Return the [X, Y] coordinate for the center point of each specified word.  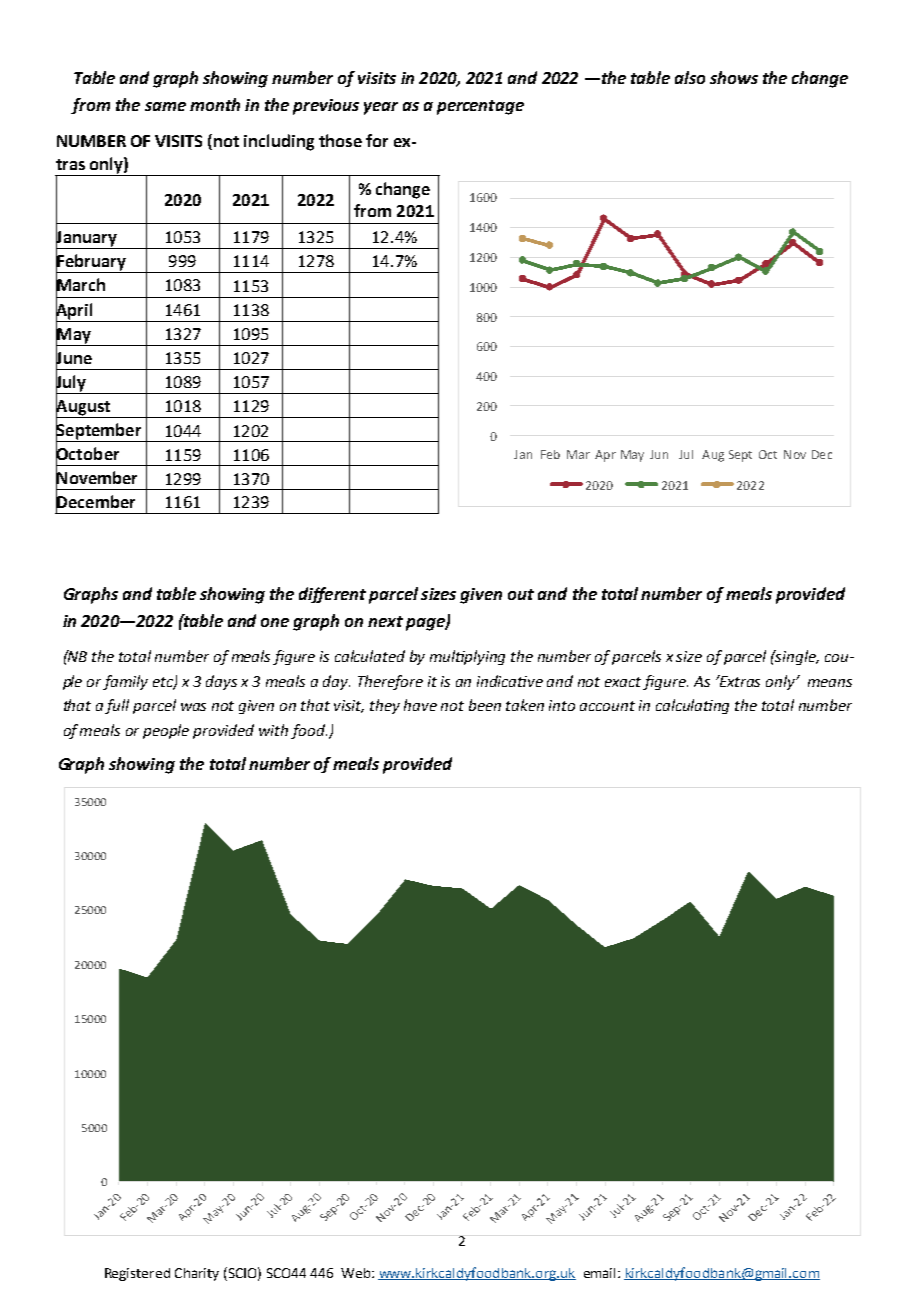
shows [734, 77]
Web [357, 1273]
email [599, 1273]
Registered [137, 1274]
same [165, 106]
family [125, 682]
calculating [692, 706]
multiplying [467, 657]
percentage [480, 107]
